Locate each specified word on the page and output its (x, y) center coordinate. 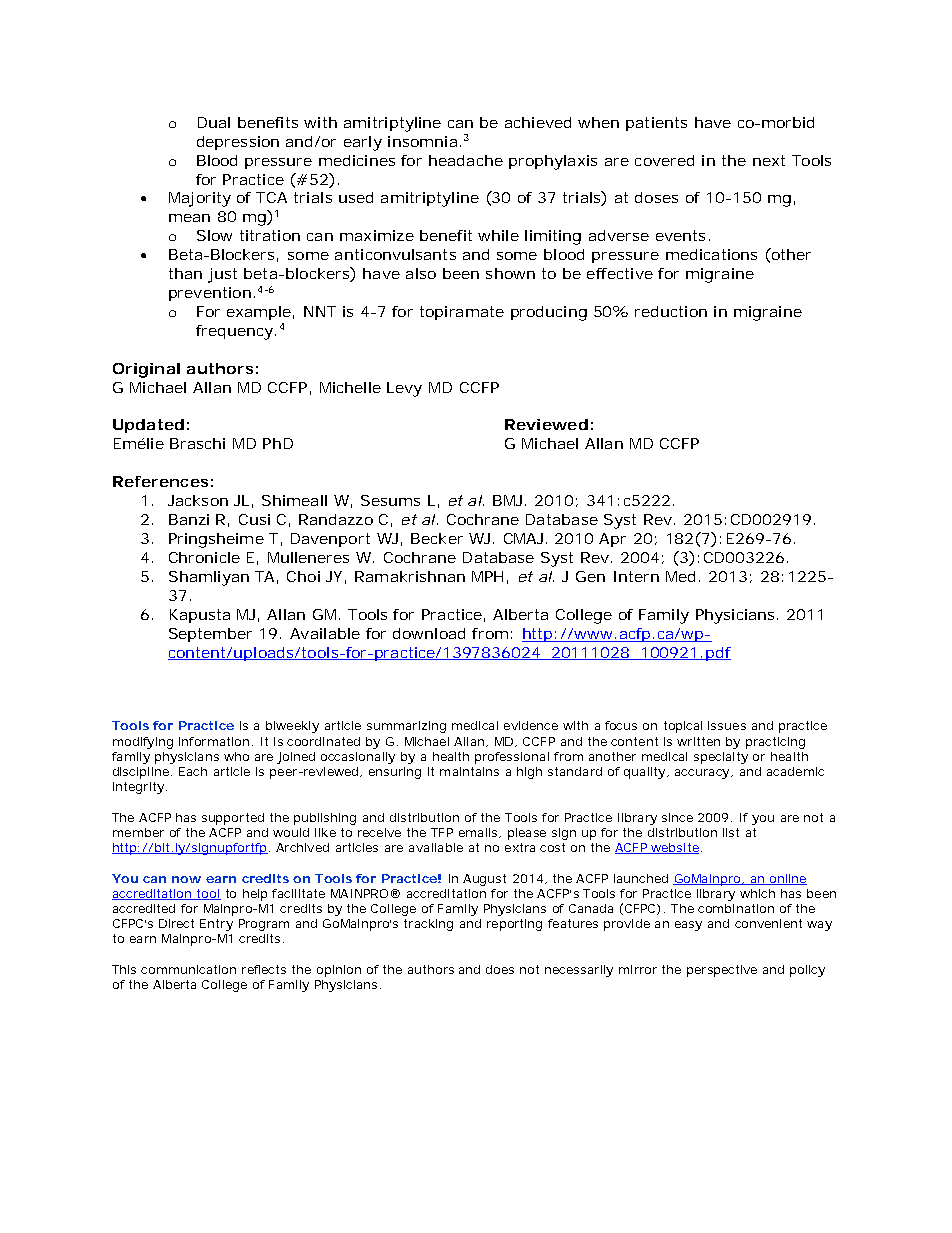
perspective (722, 971)
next (769, 160)
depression (238, 143)
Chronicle (204, 557)
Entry (216, 925)
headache (466, 160)
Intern (636, 576)
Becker (437, 538)
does (500, 969)
